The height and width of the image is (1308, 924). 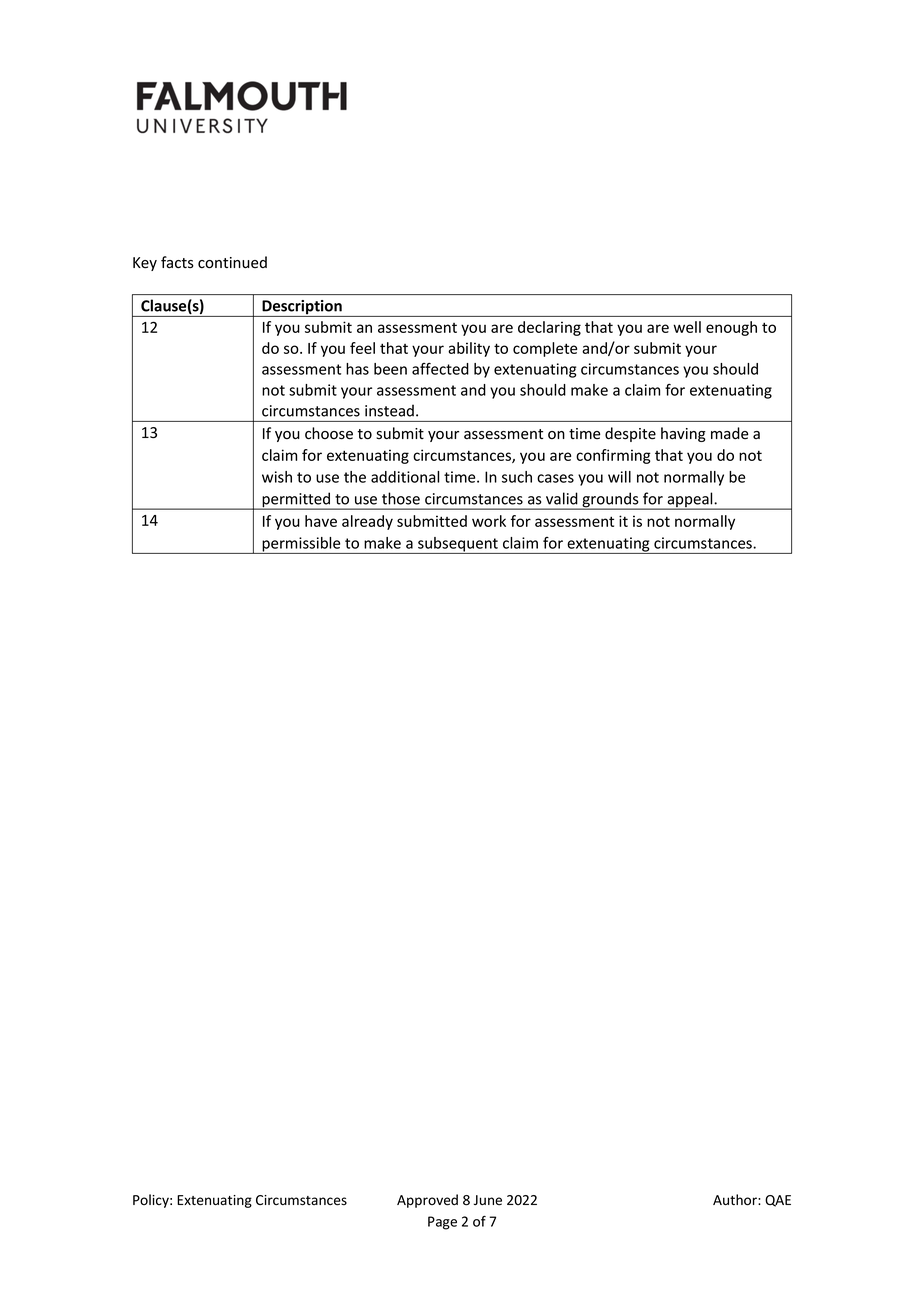 What do you see at coordinates (232, 262) in the image?
I see `continued` at bounding box center [232, 262].
